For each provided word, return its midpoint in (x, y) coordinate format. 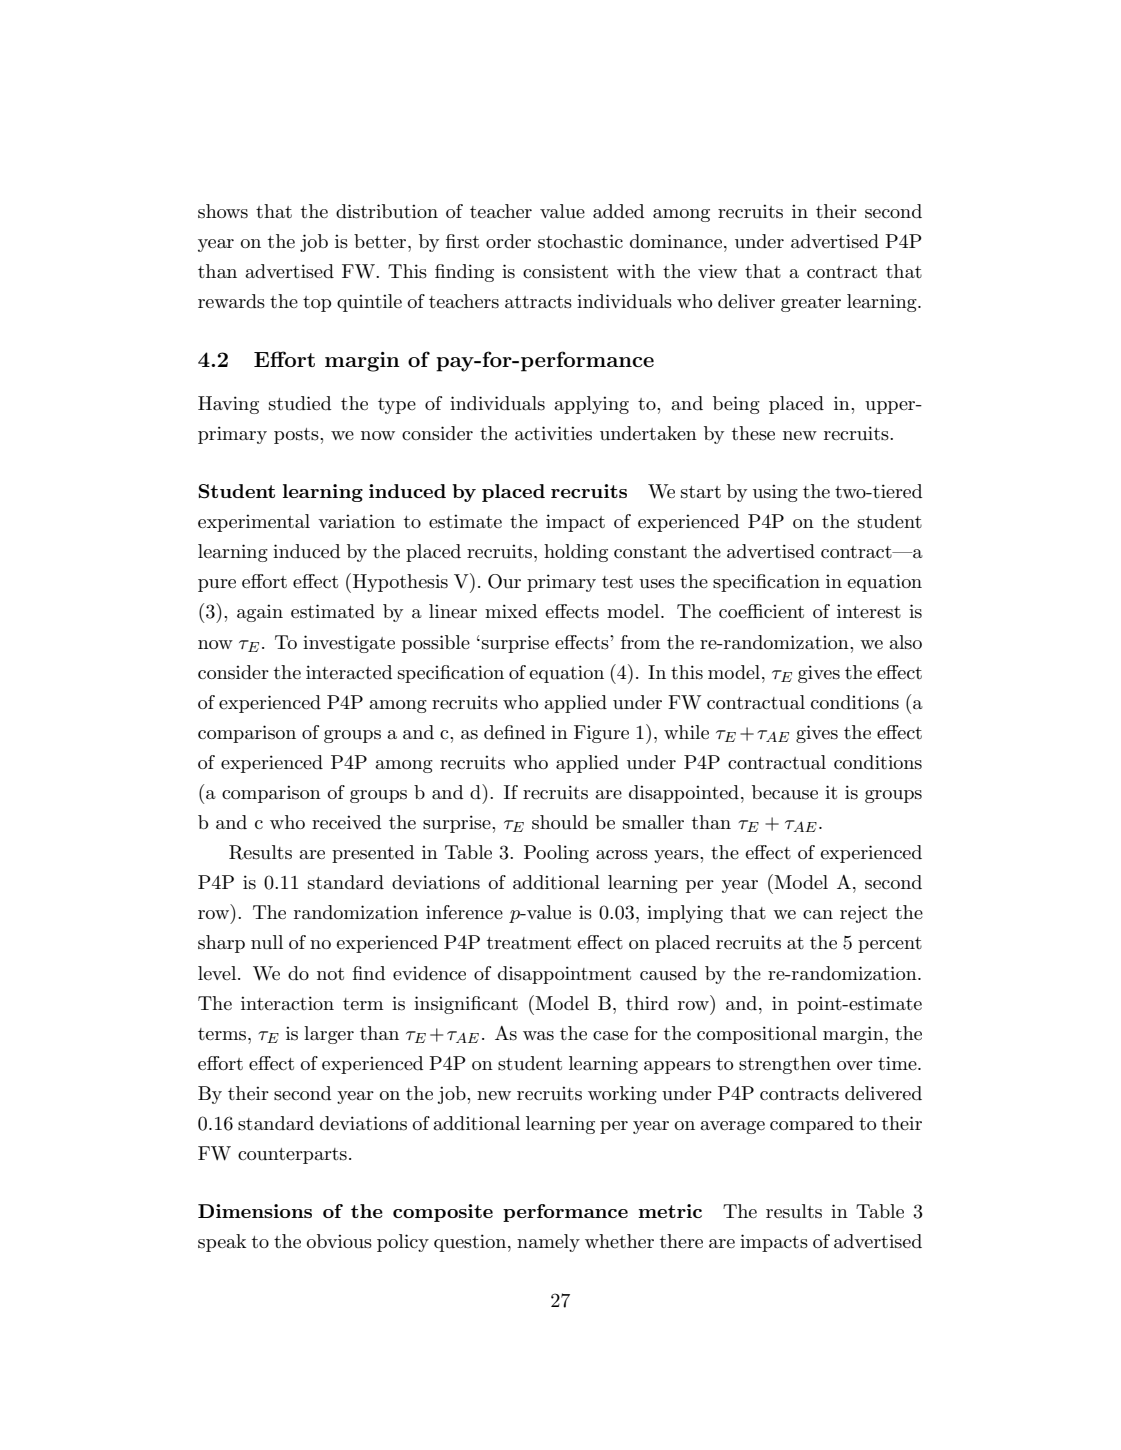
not (330, 974)
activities (553, 433)
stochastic (580, 241)
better (381, 241)
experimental (254, 523)
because (785, 792)
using (775, 493)
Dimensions (255, 1211)
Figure (601, 734)
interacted (349, 672)
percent (890, 945)
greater (811, 304)
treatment (529, 943)
